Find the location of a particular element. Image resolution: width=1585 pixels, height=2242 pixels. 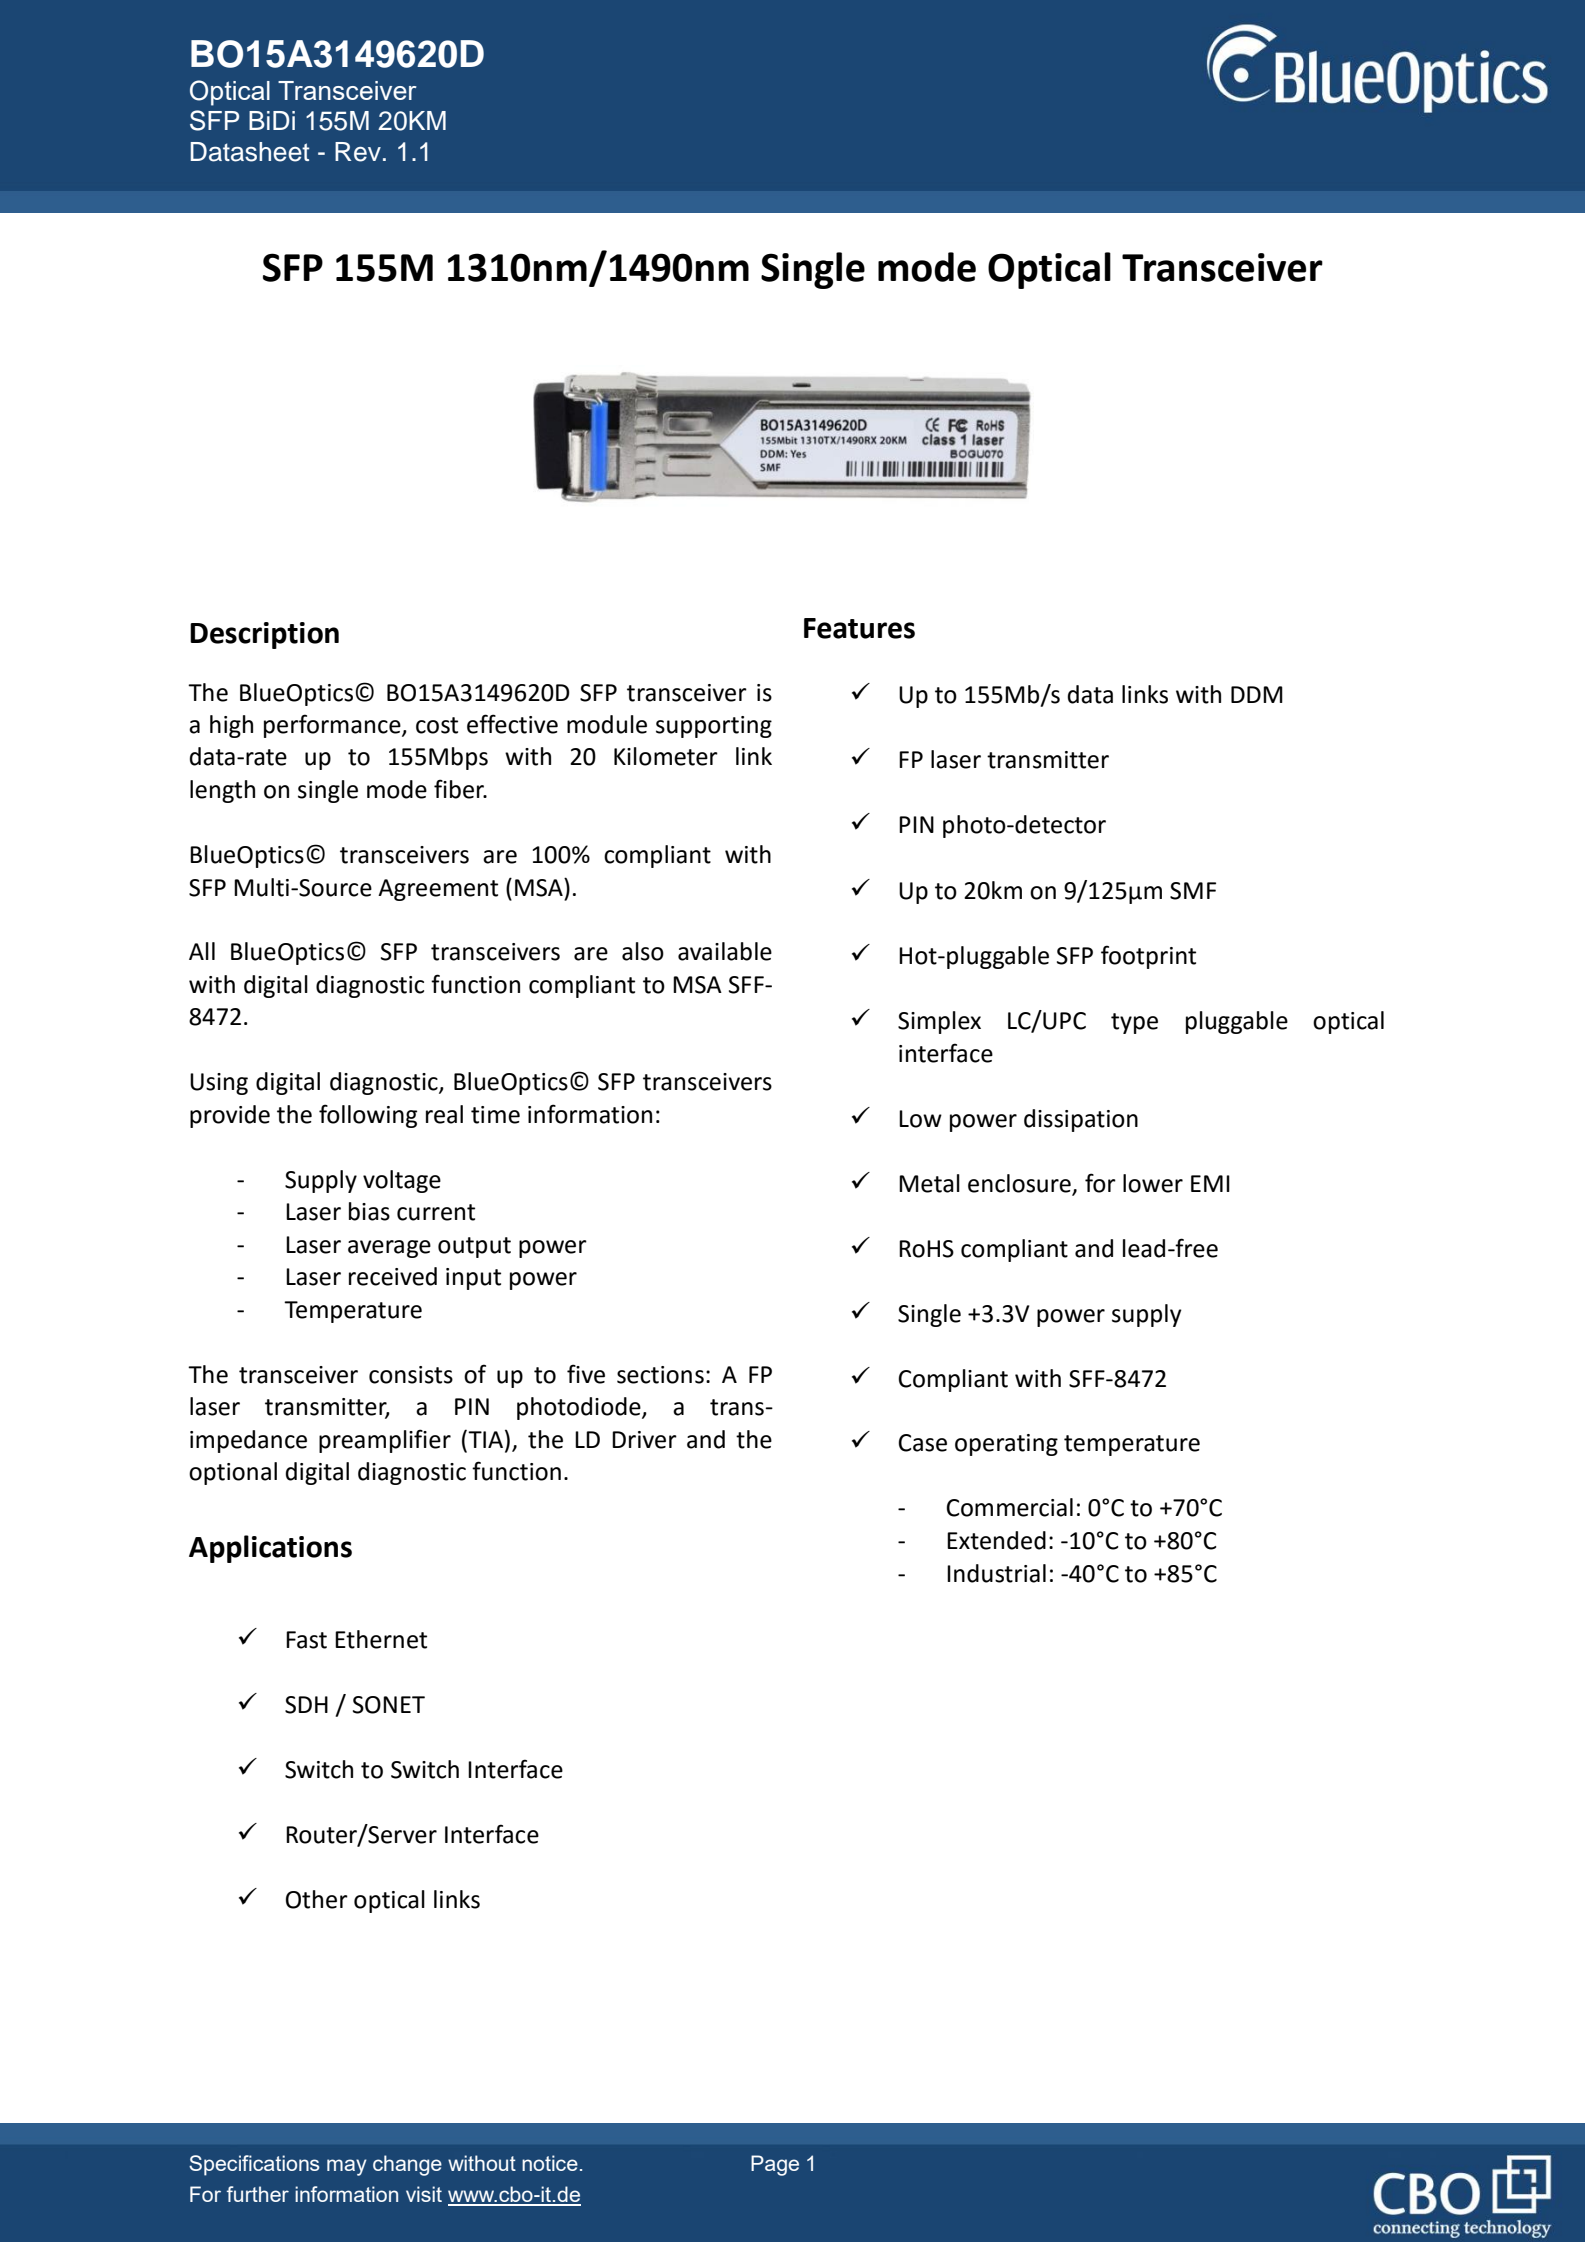

Features is located at coordinates (859, 628).
